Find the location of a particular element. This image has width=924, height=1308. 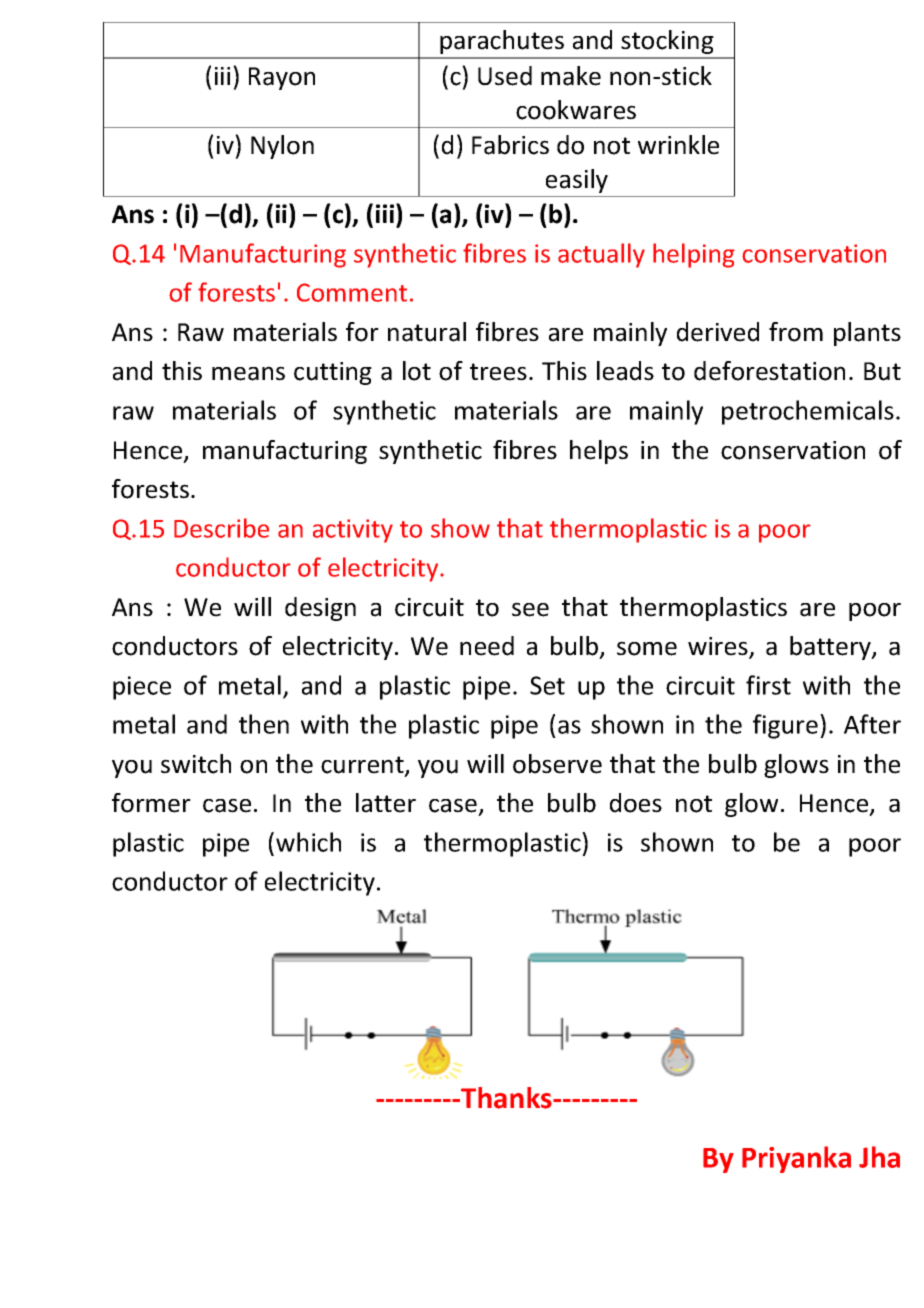

wrinkle is located at coordinates (678, 145).
